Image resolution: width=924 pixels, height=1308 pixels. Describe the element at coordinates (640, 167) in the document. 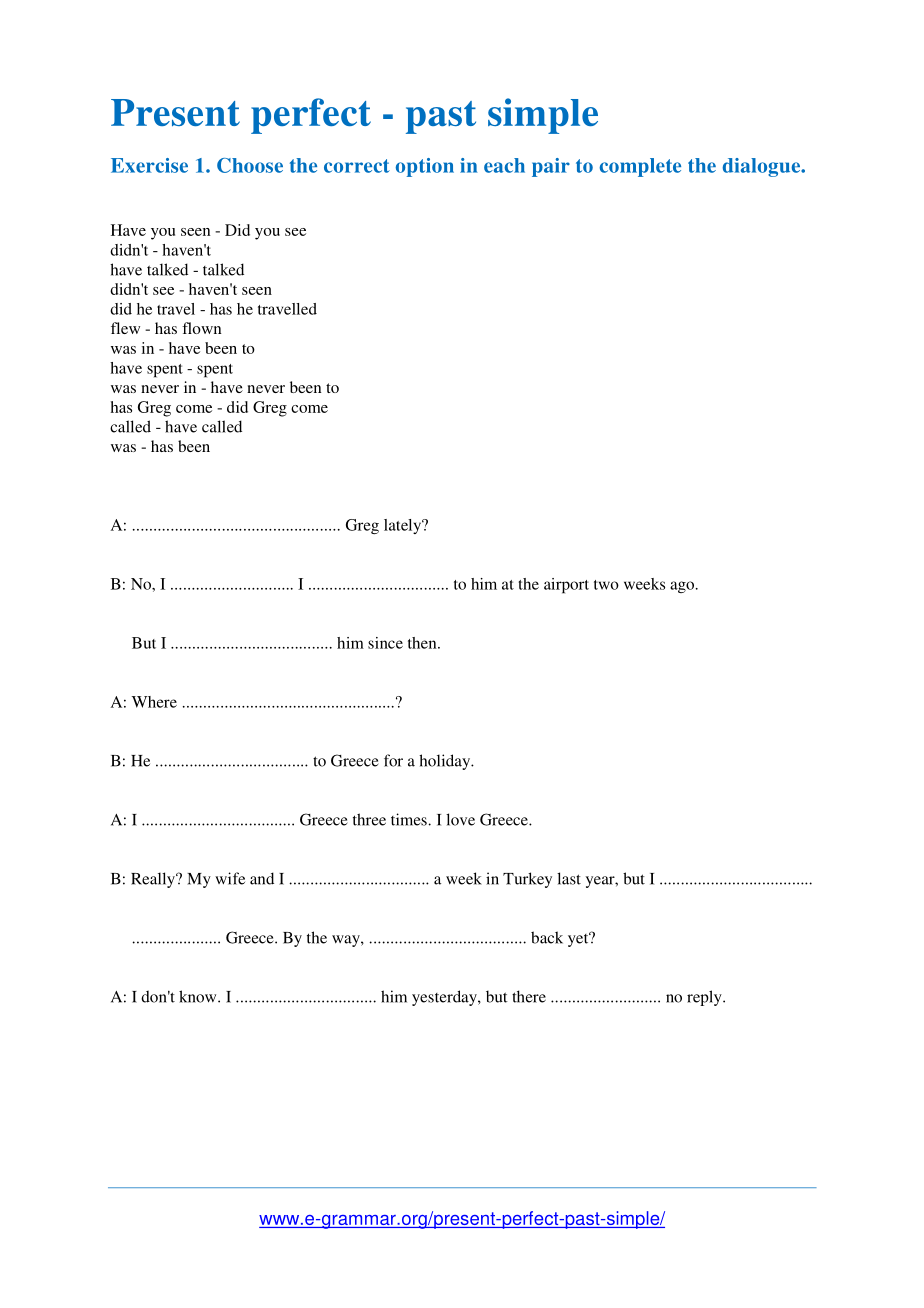

I see `complete` at that location.
